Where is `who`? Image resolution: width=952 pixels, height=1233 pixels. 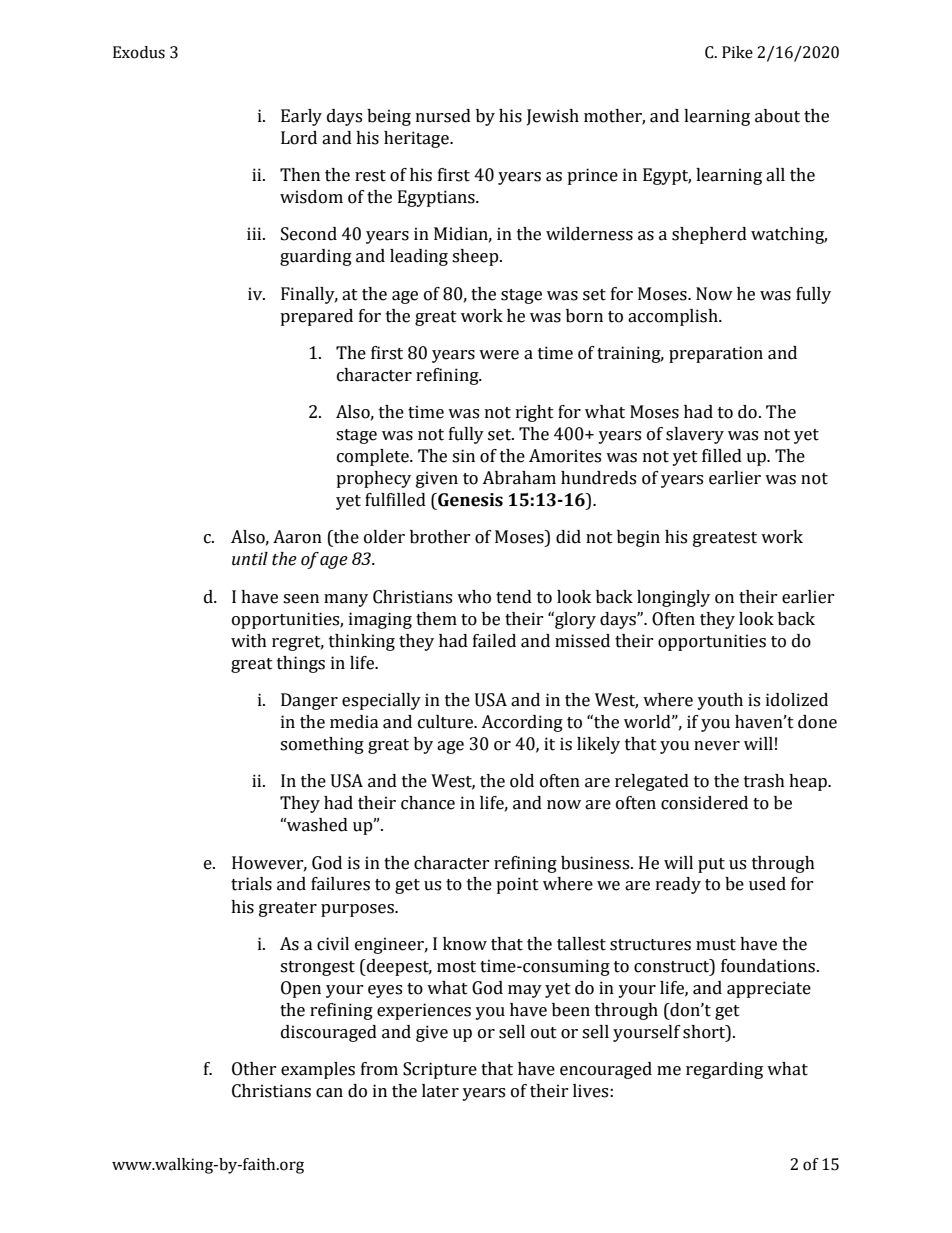 who is located at coordinates (474, 597).
